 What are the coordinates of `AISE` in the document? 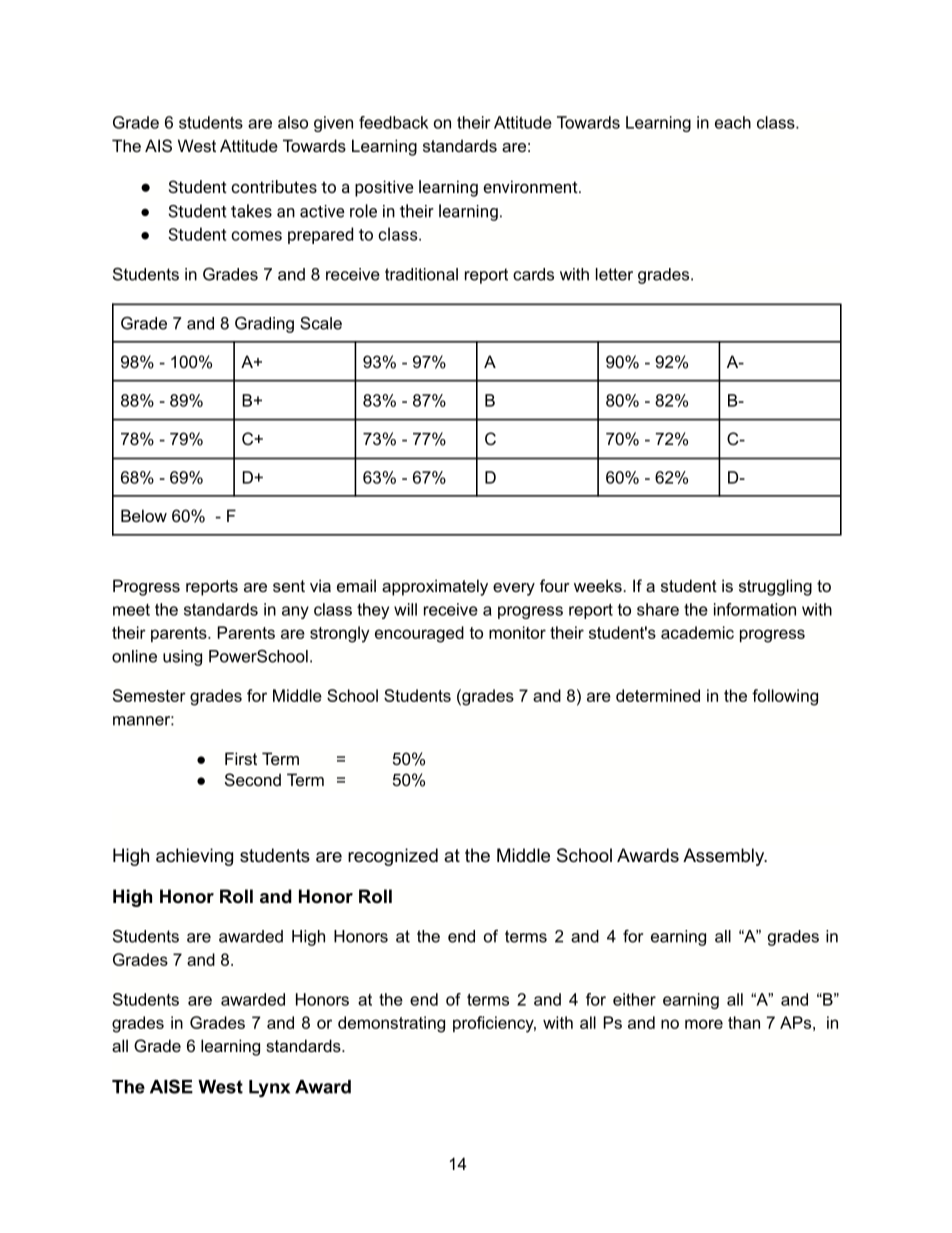 It's located at (171, 1086).
